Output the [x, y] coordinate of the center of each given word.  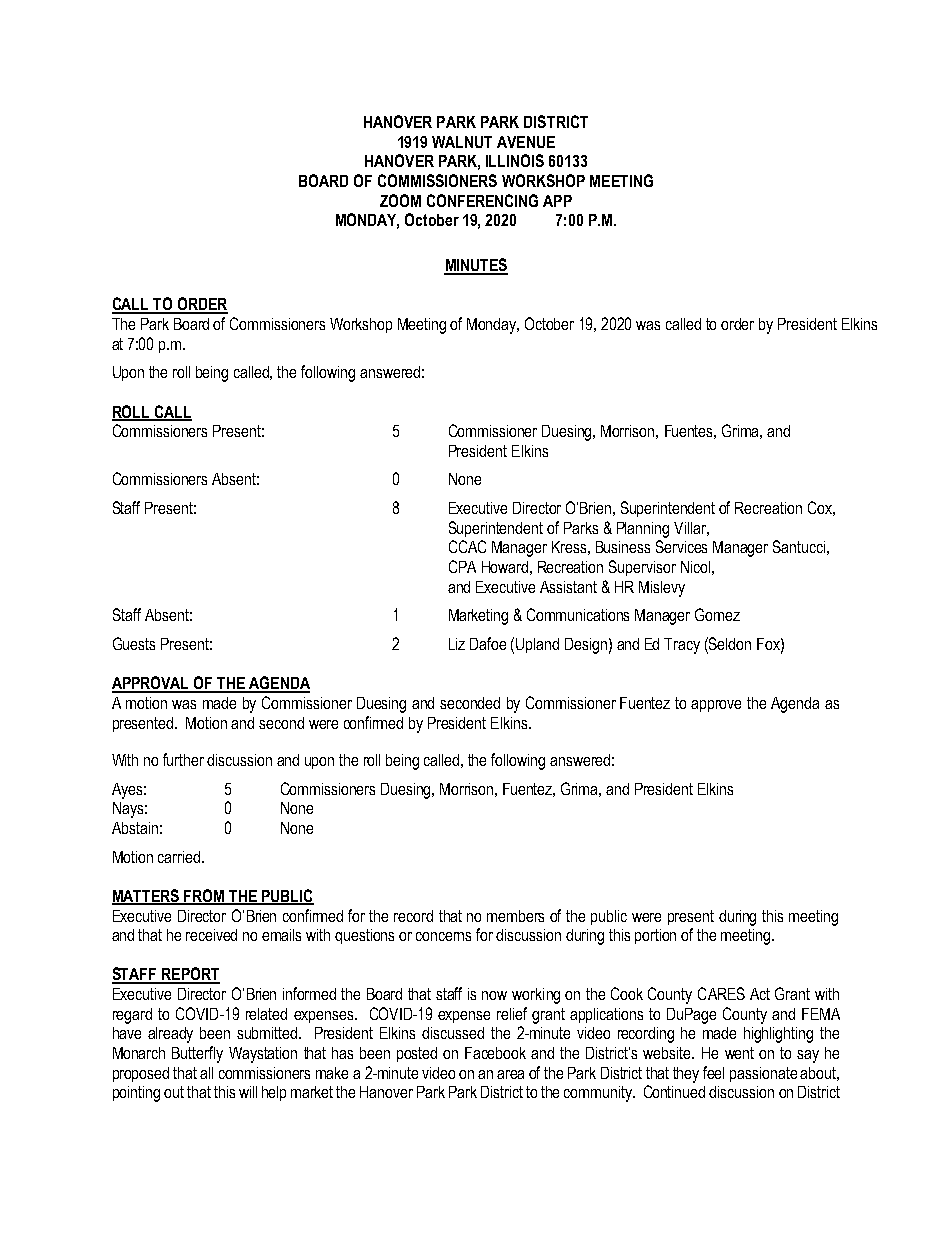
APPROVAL [152, 684]
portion [655, 936]
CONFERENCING [482, 200]
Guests [134, 643]
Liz [457, 644]
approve [716, 706]
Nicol [695, 567]
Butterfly [197, 1054]
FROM [204, 896]
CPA [462, 566]
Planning [643, 530]
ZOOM [400, 200]
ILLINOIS [515, 160]
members [515, 916]
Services [681, 546]
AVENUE [526, 142]
